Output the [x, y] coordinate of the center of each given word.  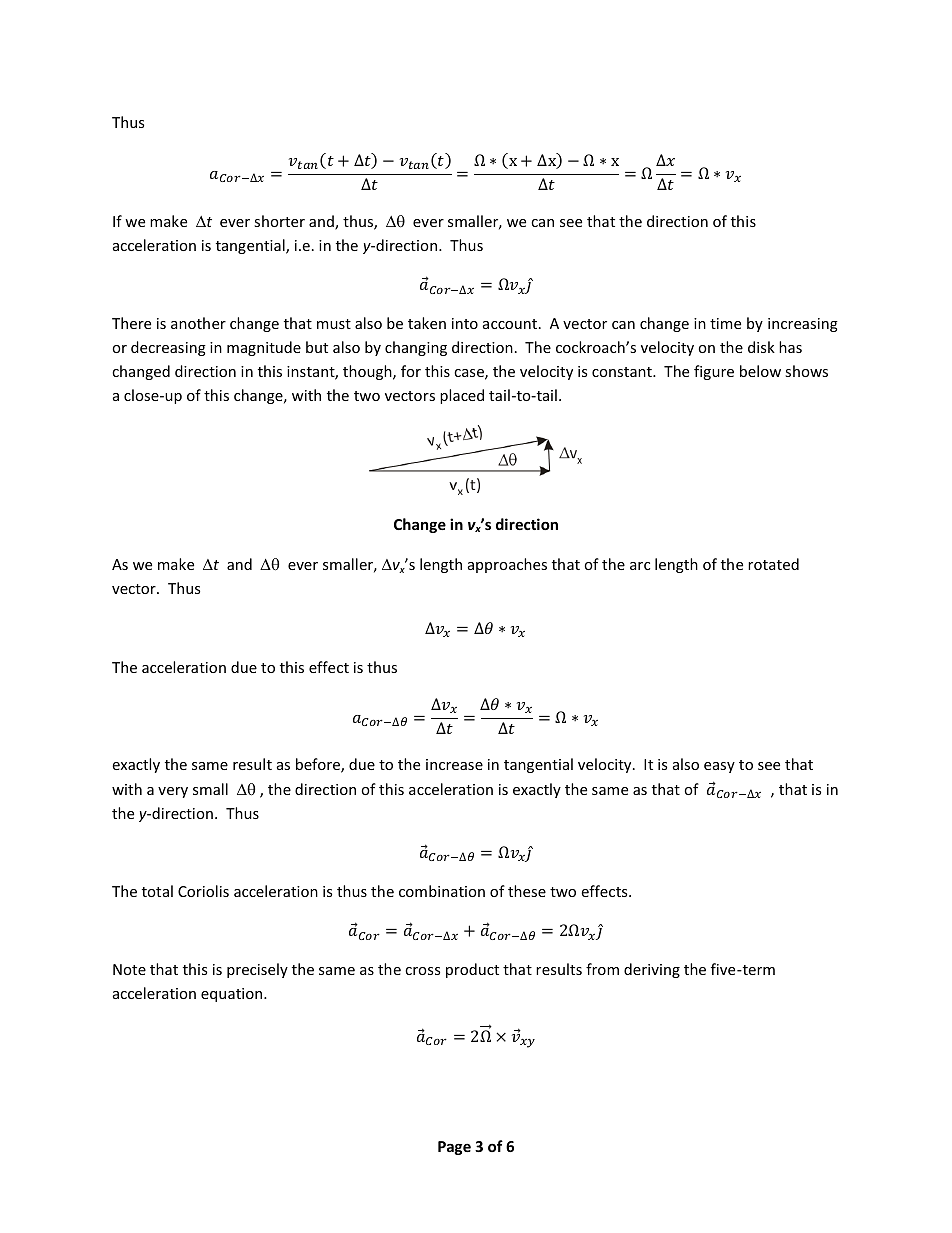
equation [233, 995]
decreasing [168, 348]
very [173, 792]
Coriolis [203, 891]
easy [719, 767]
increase [454, 764]
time [725, 323]
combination [442, 891]
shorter [279, 221]
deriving [652, 970]
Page [454, 1148]
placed [462, 396]
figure [714, 372]
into [465, 323]
